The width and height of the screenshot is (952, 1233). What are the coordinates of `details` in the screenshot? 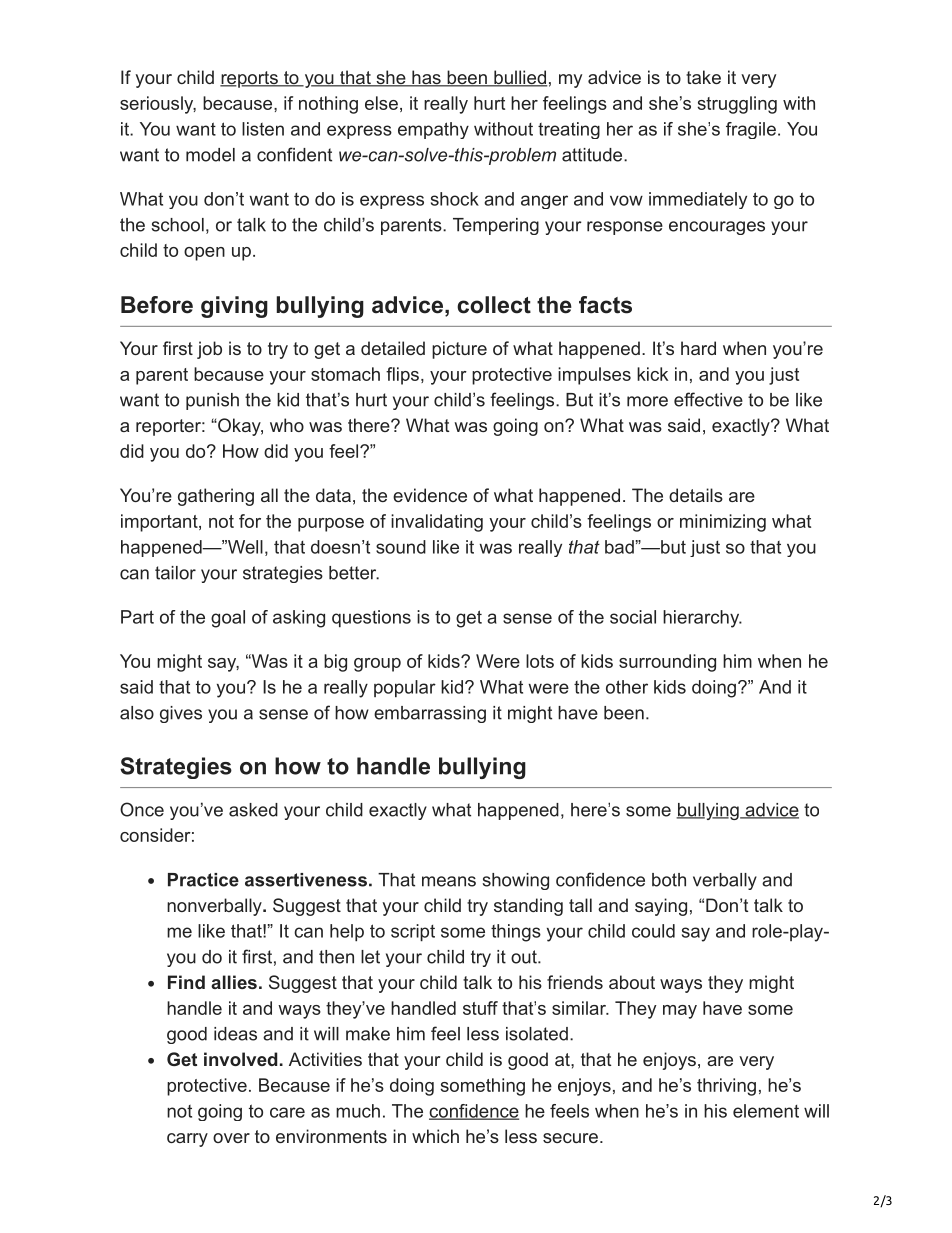 It's located at (696, 495).
